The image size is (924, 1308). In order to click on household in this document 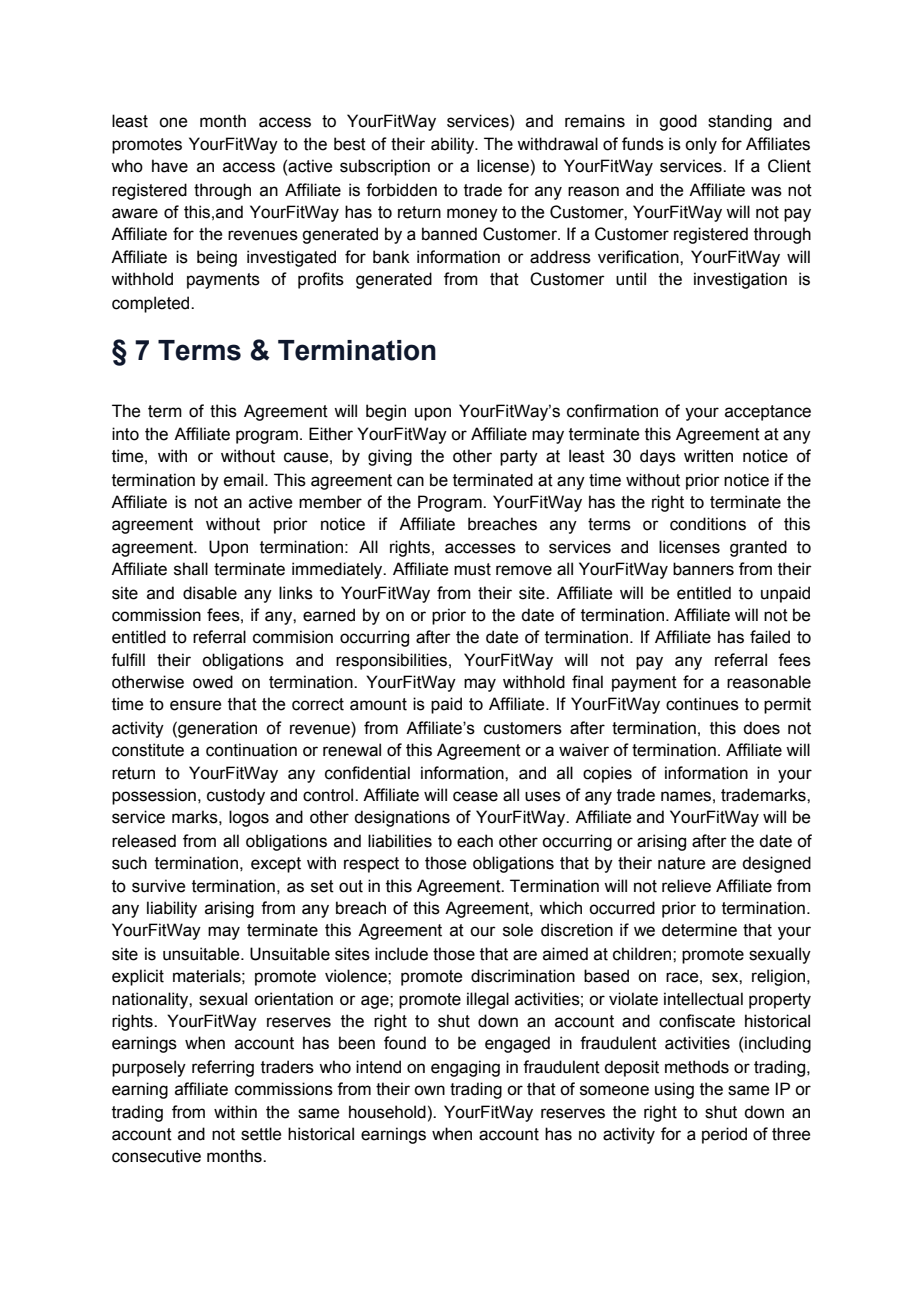, I will do `click(387, 1112)`.
